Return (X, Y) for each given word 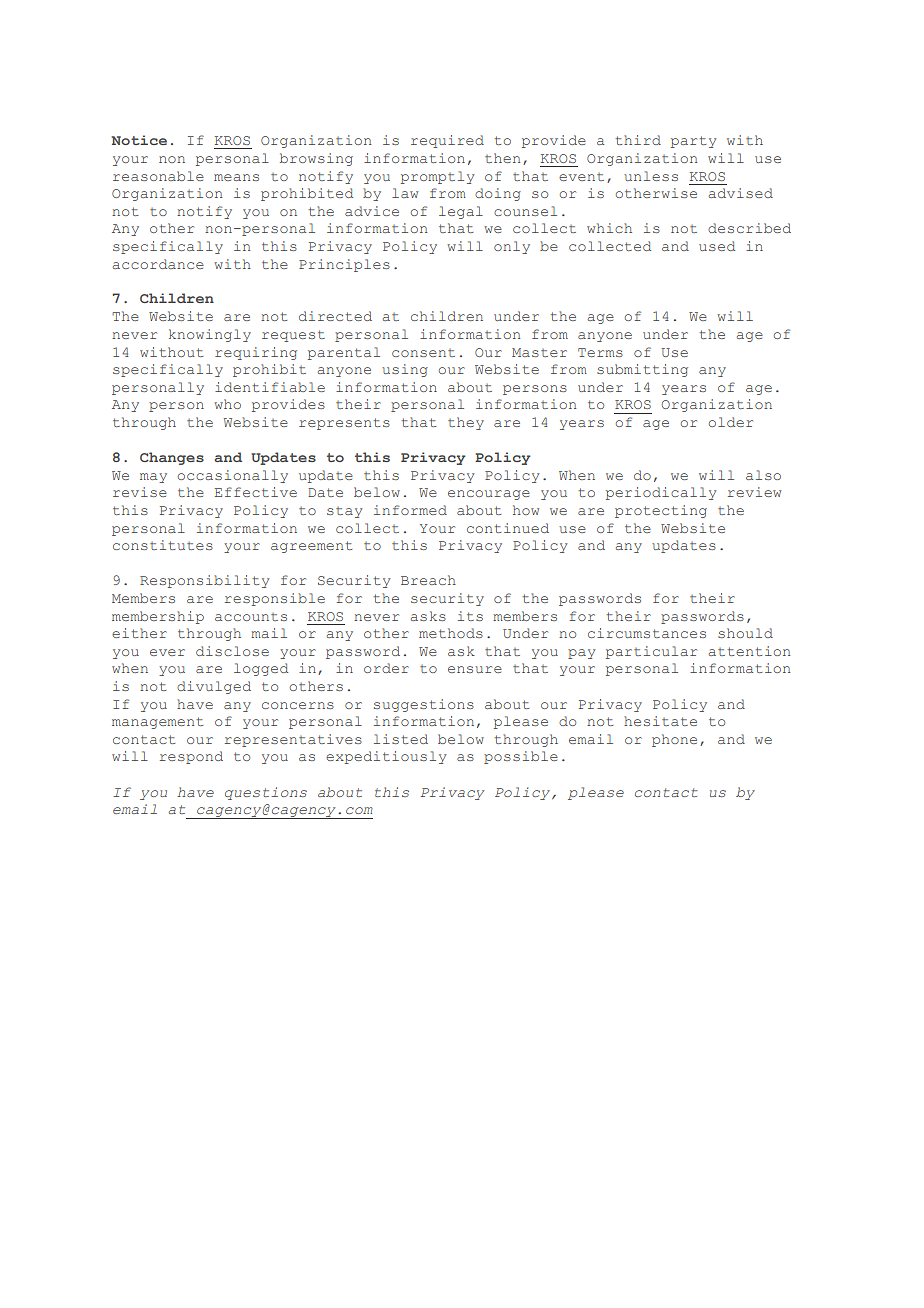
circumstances (647, 633)
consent (423, 353)
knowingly (210, 335)
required (447, 141)
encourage (489, 495)
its (470, 616)
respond (191, 757)
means (236, 177)
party (693, 142)
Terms (600, 352)
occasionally (233, 476)
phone (674, 740)
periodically (661, 493)
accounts (251, 617)
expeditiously (386, 757)
